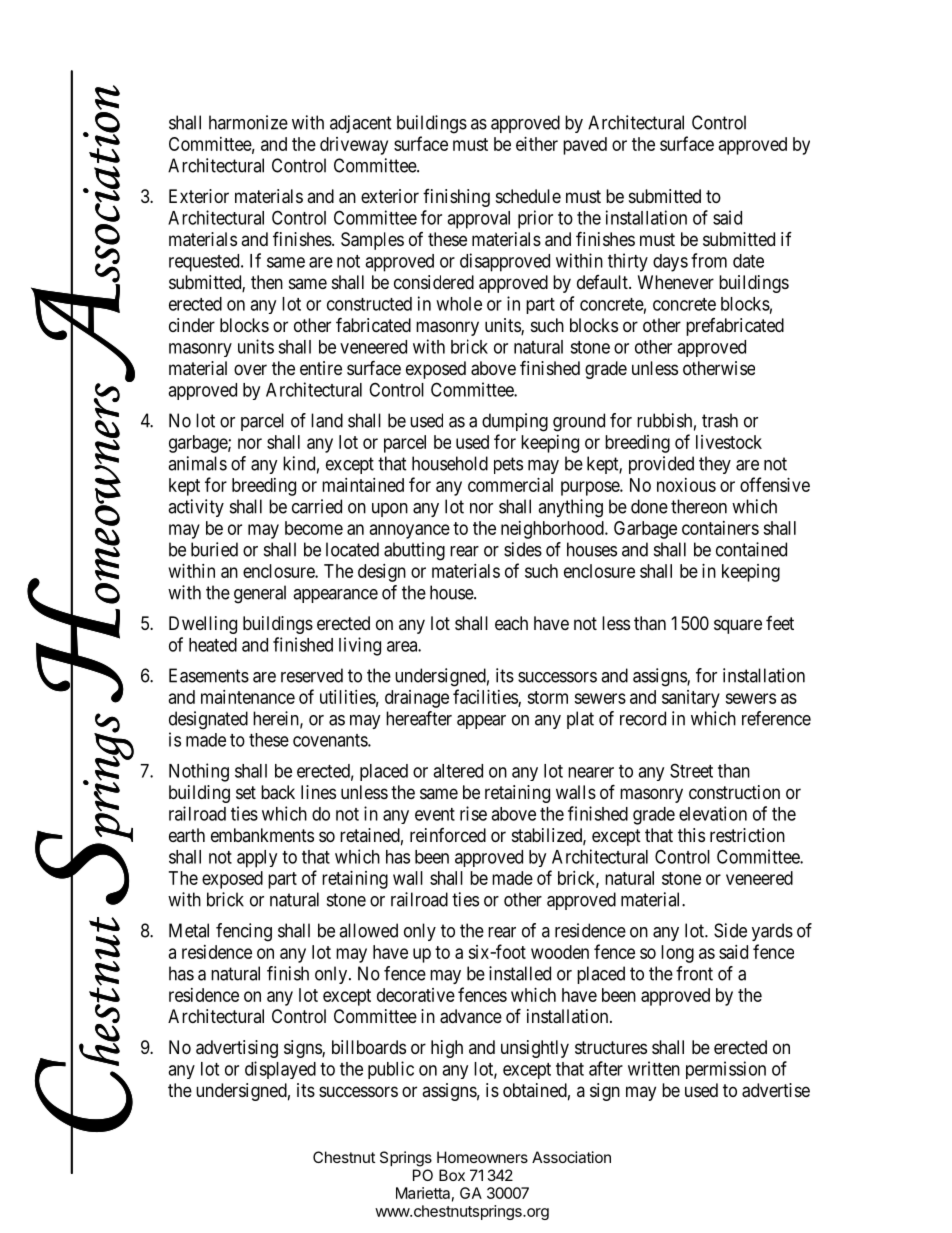  Describe the element at coordinates (458, 771) in the screenshot. I see `altered` at that location.
